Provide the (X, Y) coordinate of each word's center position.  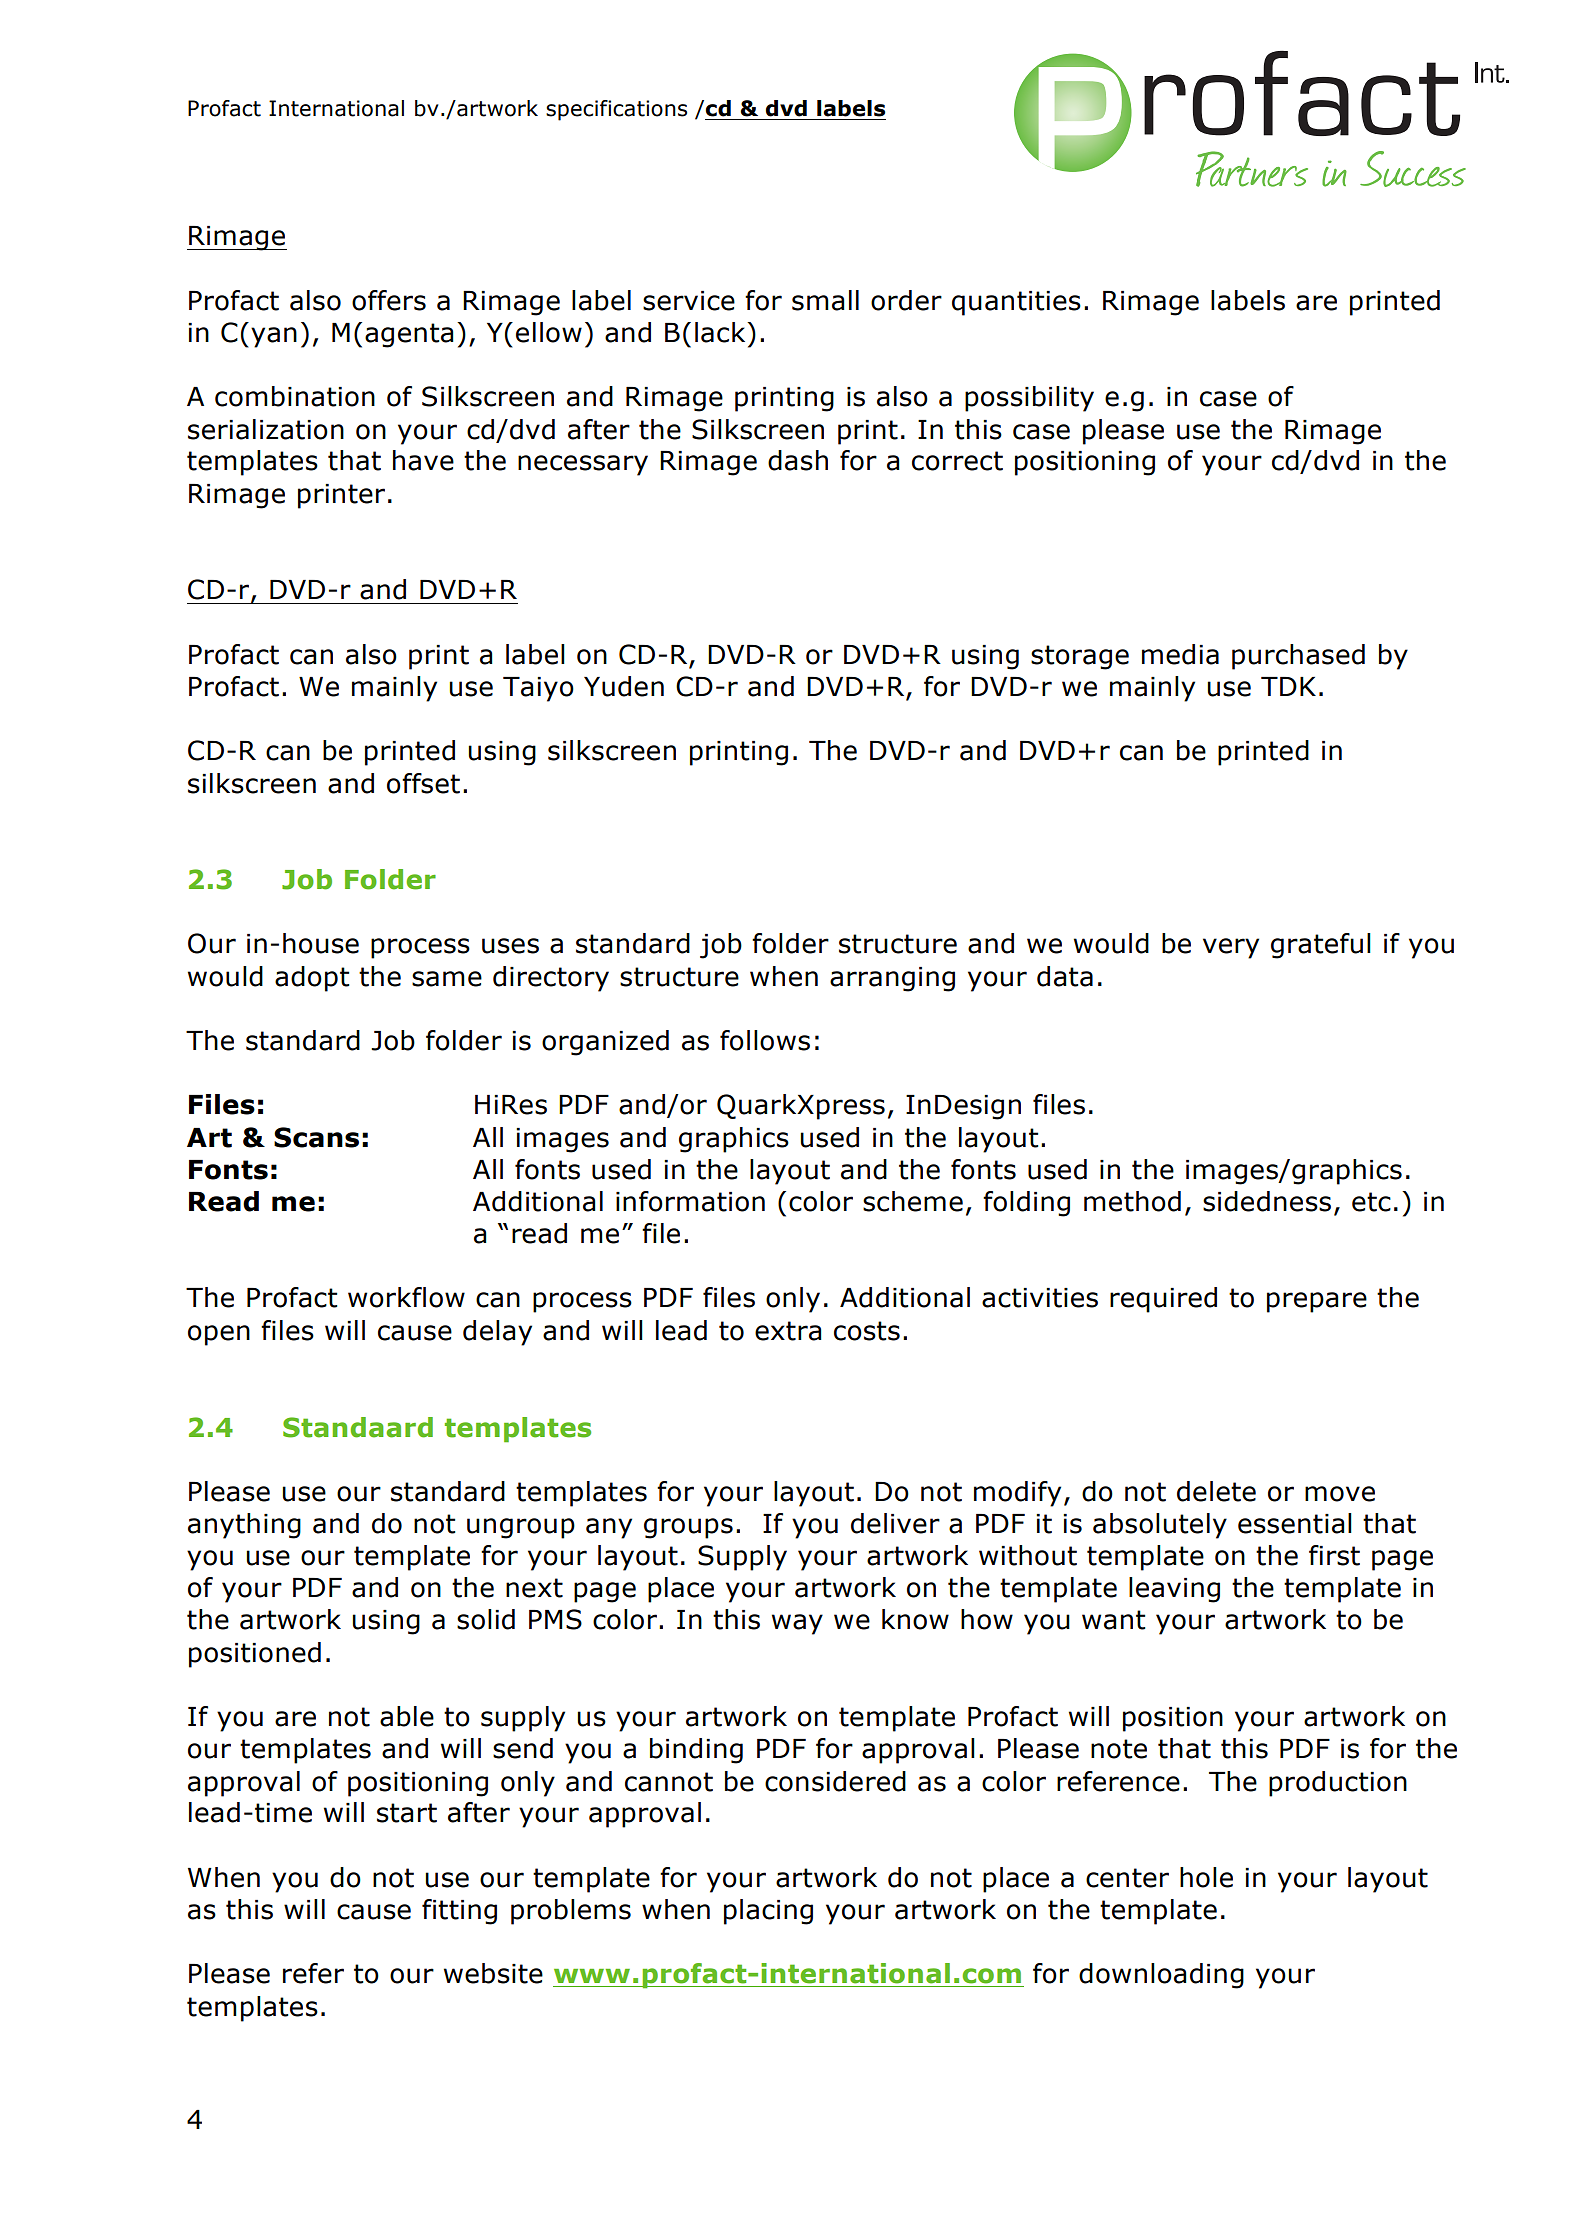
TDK (1288, 686)
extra (788, 1331)
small (825, 300)
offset (423, 783)
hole (1206, 1877)
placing (768, 1912)
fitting (459, 1912)
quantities (1016, 303)
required (1163, 1300)
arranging (892, 979)
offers (389, 300)
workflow (406, 1297)
